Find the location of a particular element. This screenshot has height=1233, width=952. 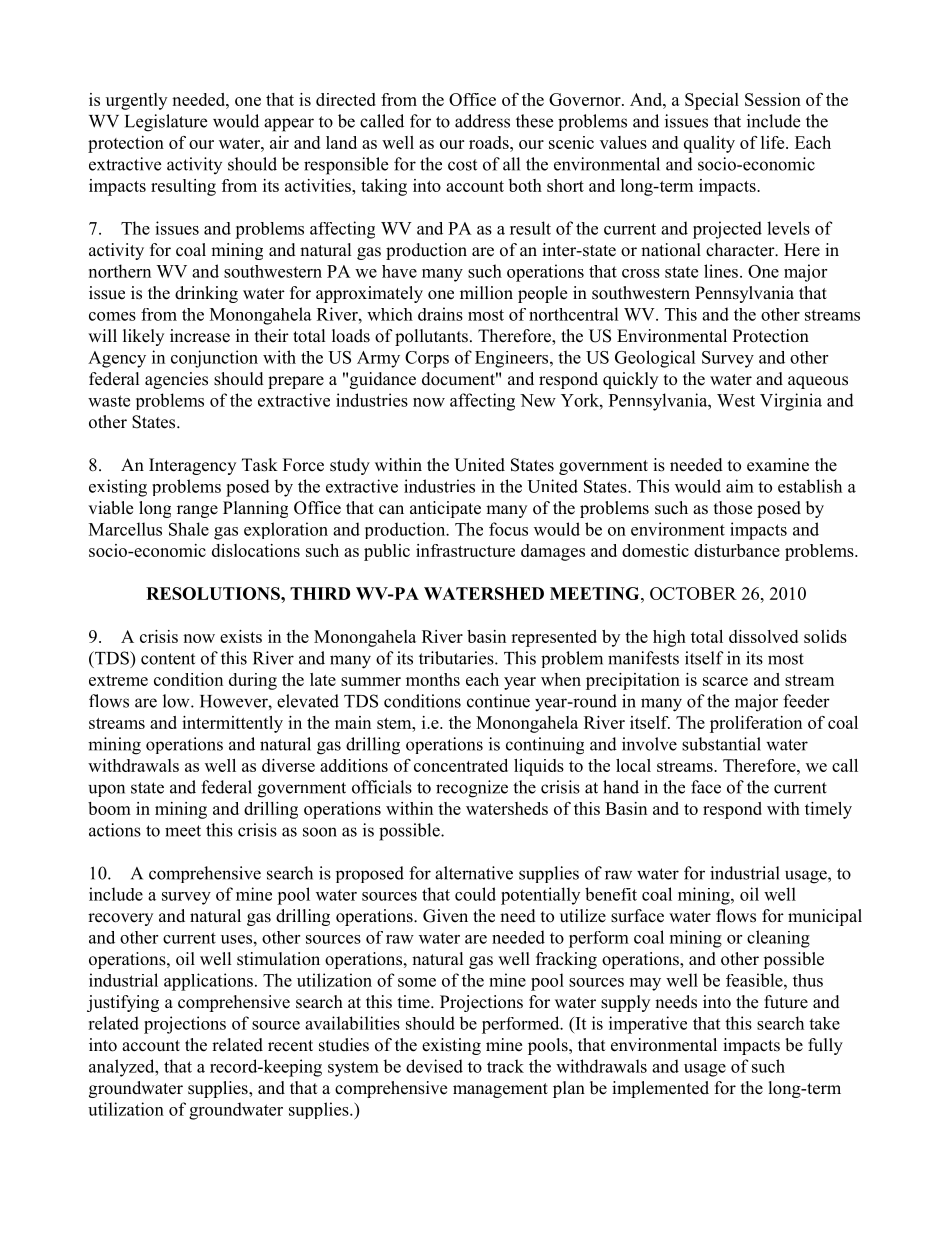

aim is located at coordinates (740, 486).
